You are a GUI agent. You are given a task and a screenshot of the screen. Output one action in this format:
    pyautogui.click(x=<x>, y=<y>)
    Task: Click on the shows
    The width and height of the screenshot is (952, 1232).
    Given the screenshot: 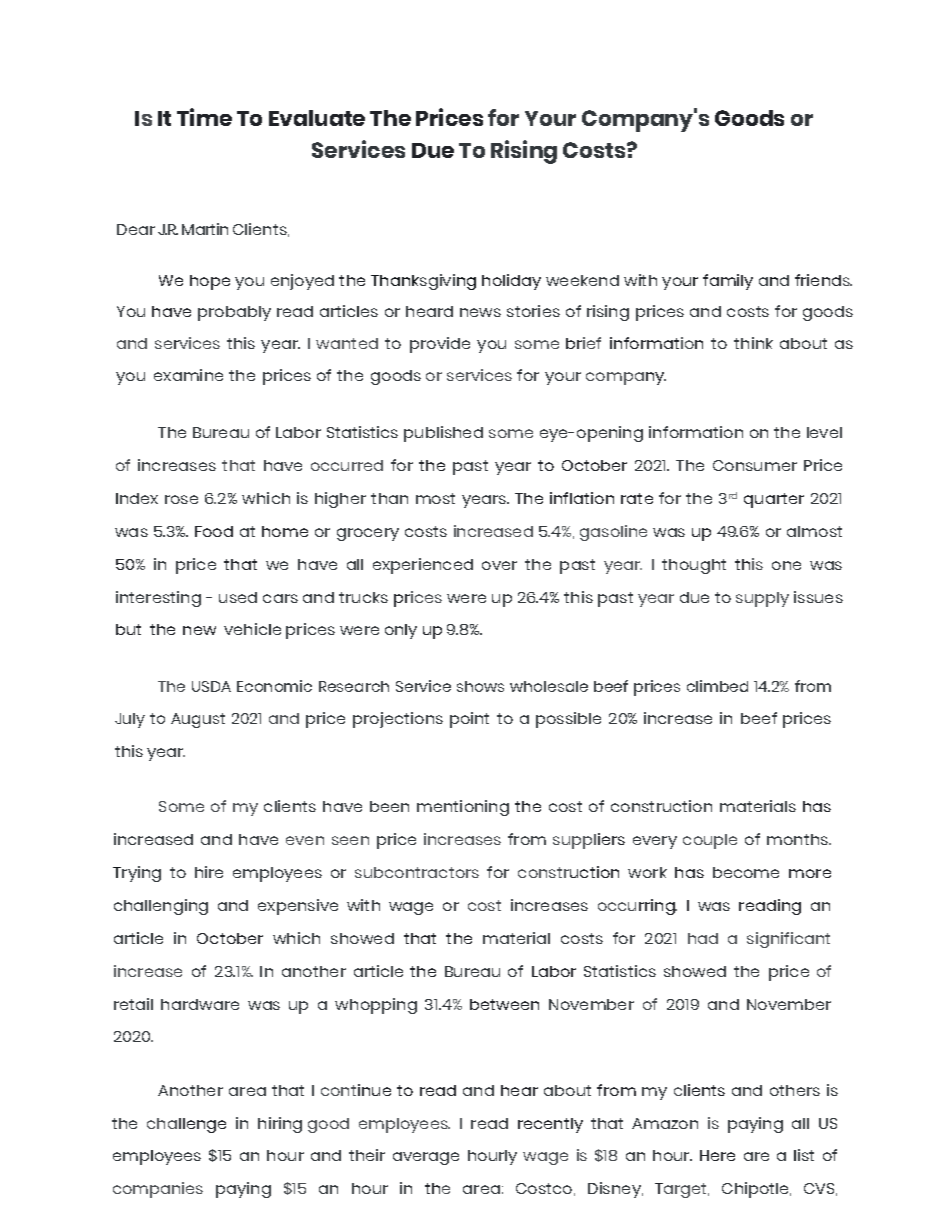 What is the action you would take?
    pyautogui.click(x=480, y=686)
